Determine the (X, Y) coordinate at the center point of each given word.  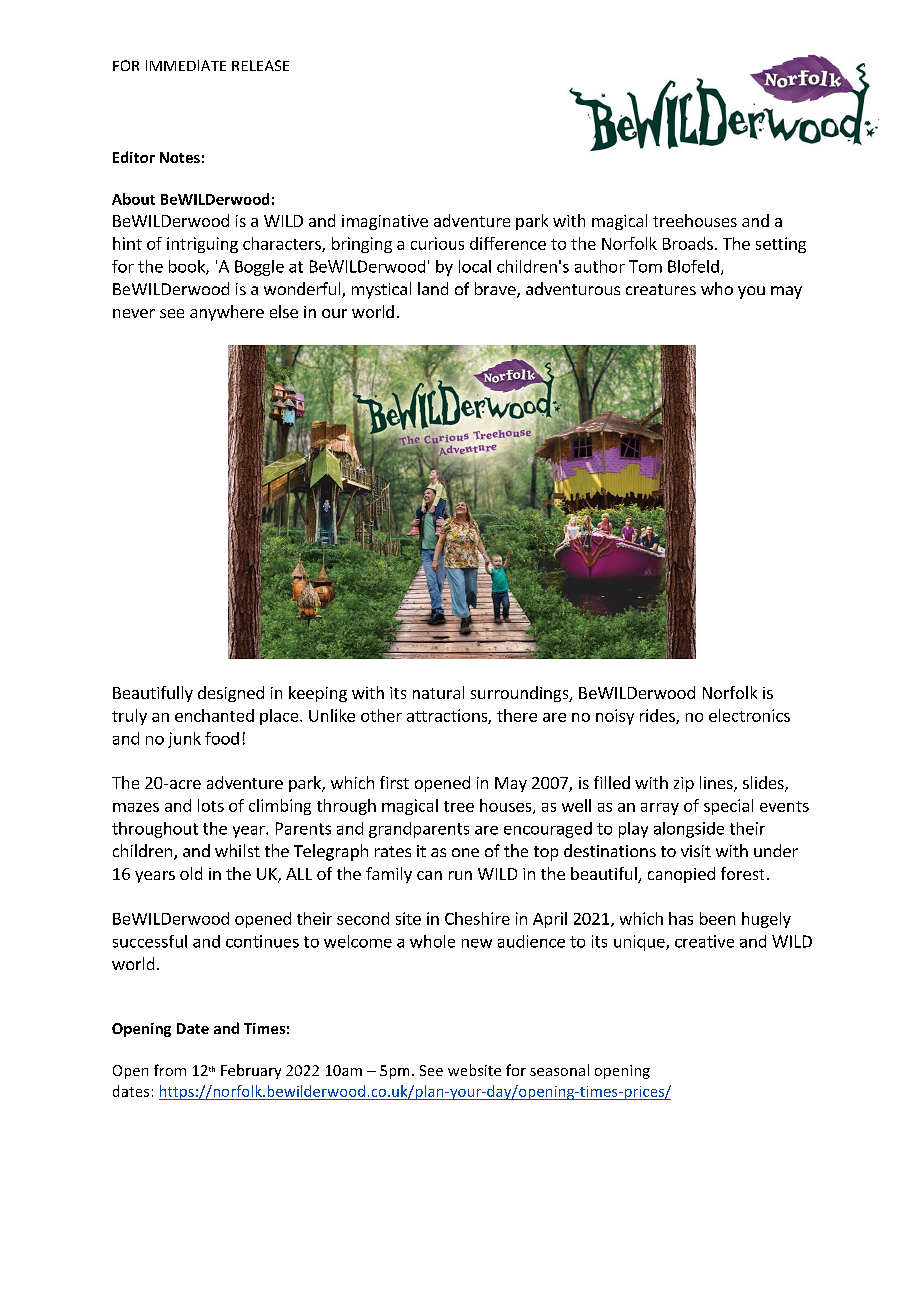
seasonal (559, 1070)
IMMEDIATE (186, 65)
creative (704, 941)
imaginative (385, 222)
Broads (688, 243)
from (170, 1070)
